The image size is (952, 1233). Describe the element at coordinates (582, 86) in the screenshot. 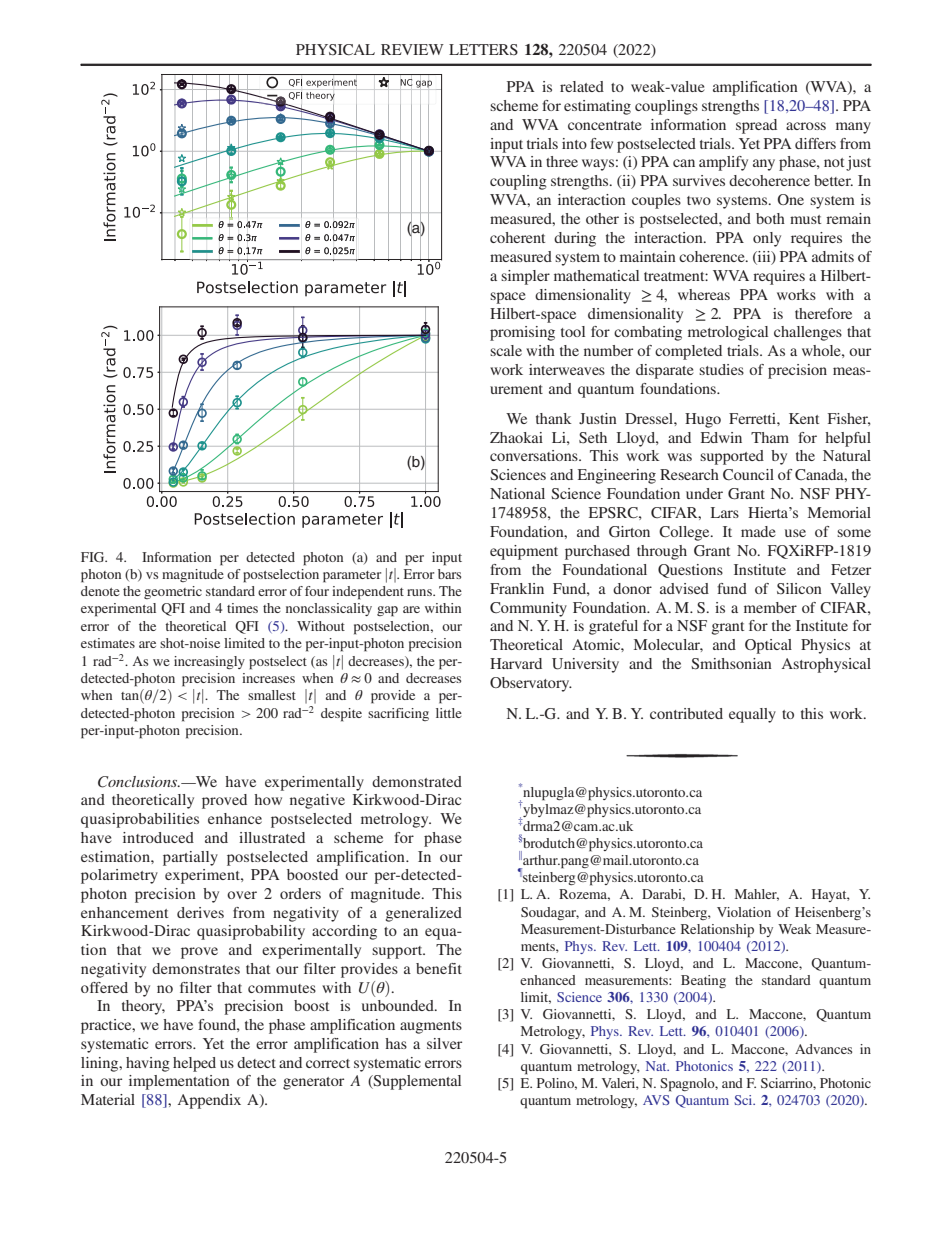

I see `related` at that location.
